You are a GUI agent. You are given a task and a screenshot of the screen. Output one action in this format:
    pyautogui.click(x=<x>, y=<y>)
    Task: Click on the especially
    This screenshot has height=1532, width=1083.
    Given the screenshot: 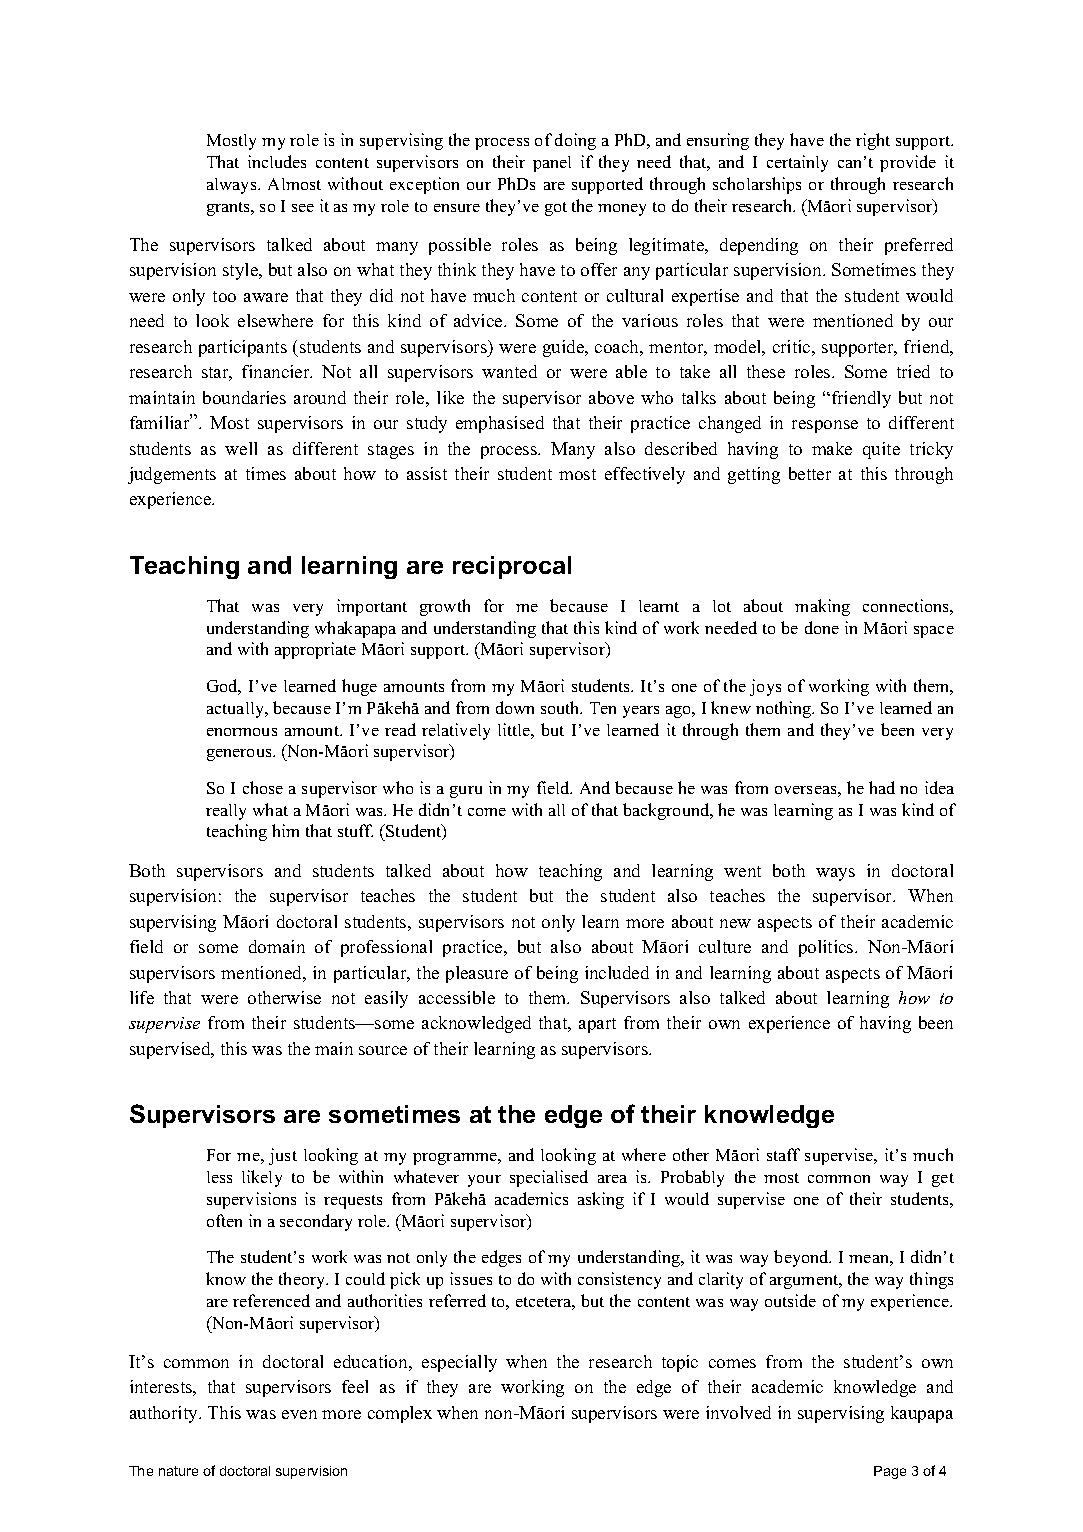 What is the action you would take?
    pyautogui.click(x=459, y=1363)
